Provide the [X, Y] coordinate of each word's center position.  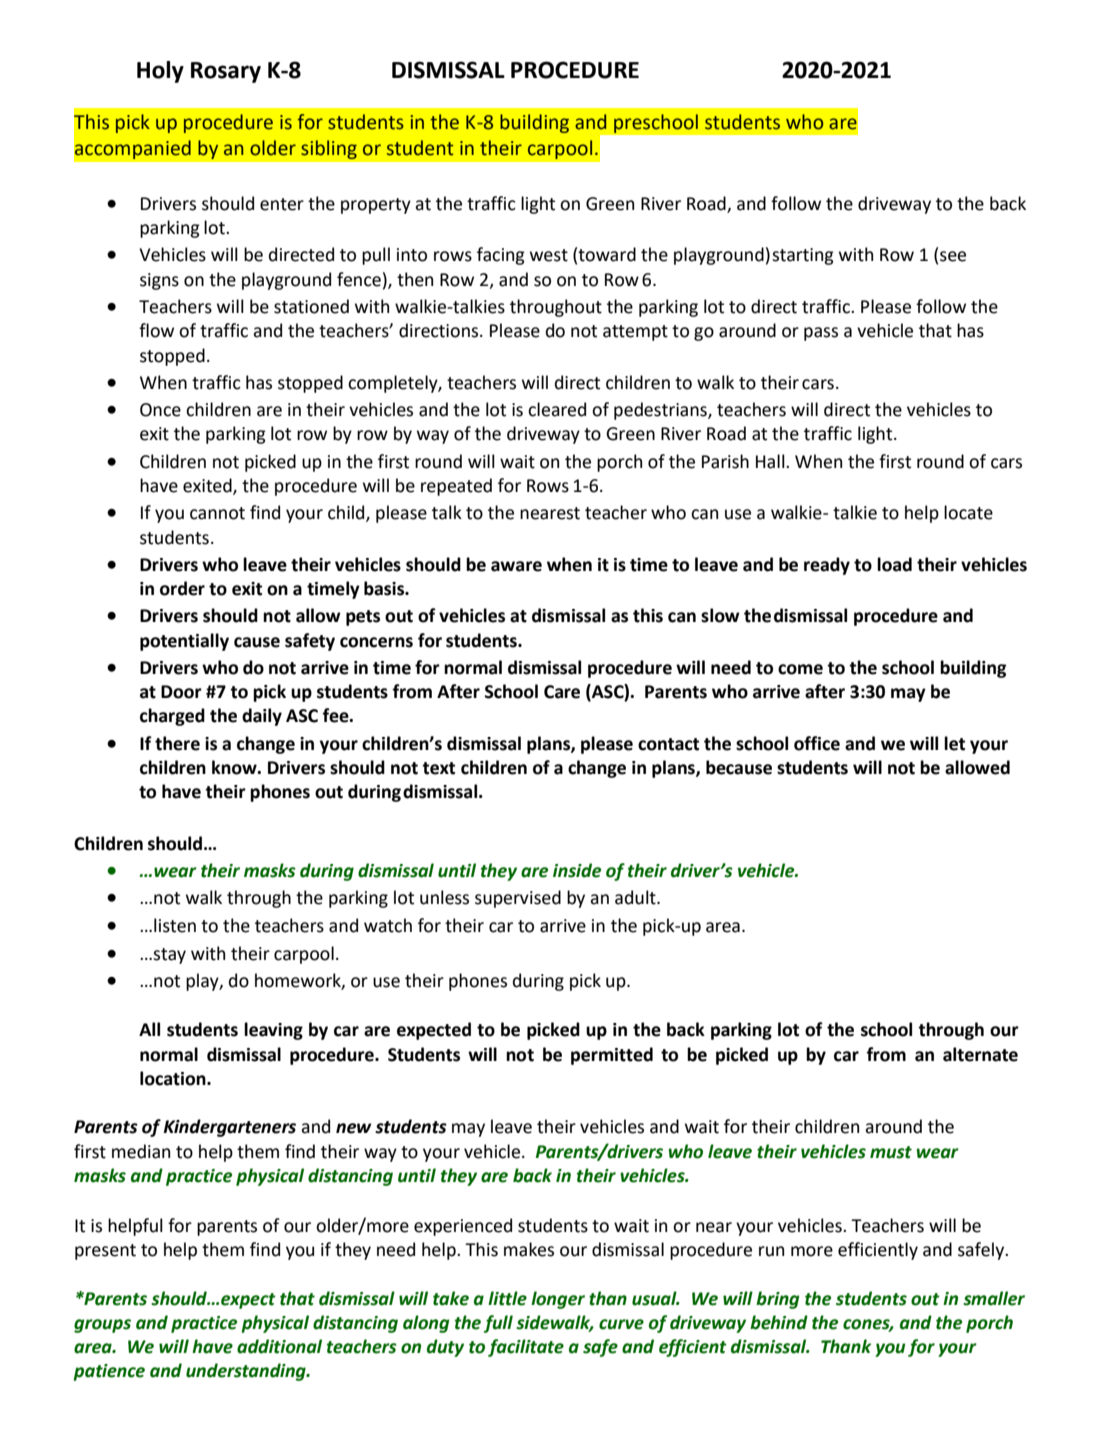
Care [562, 692]
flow [156, 330]
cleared [557, 409]
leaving [273, 1031]
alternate [980, 1054]
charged [172, 717]
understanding [247, 1372]
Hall [771, 461]
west [549, 255]
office [817, 743]
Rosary [226, 72]
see [953, 256]
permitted [612, 1056]
